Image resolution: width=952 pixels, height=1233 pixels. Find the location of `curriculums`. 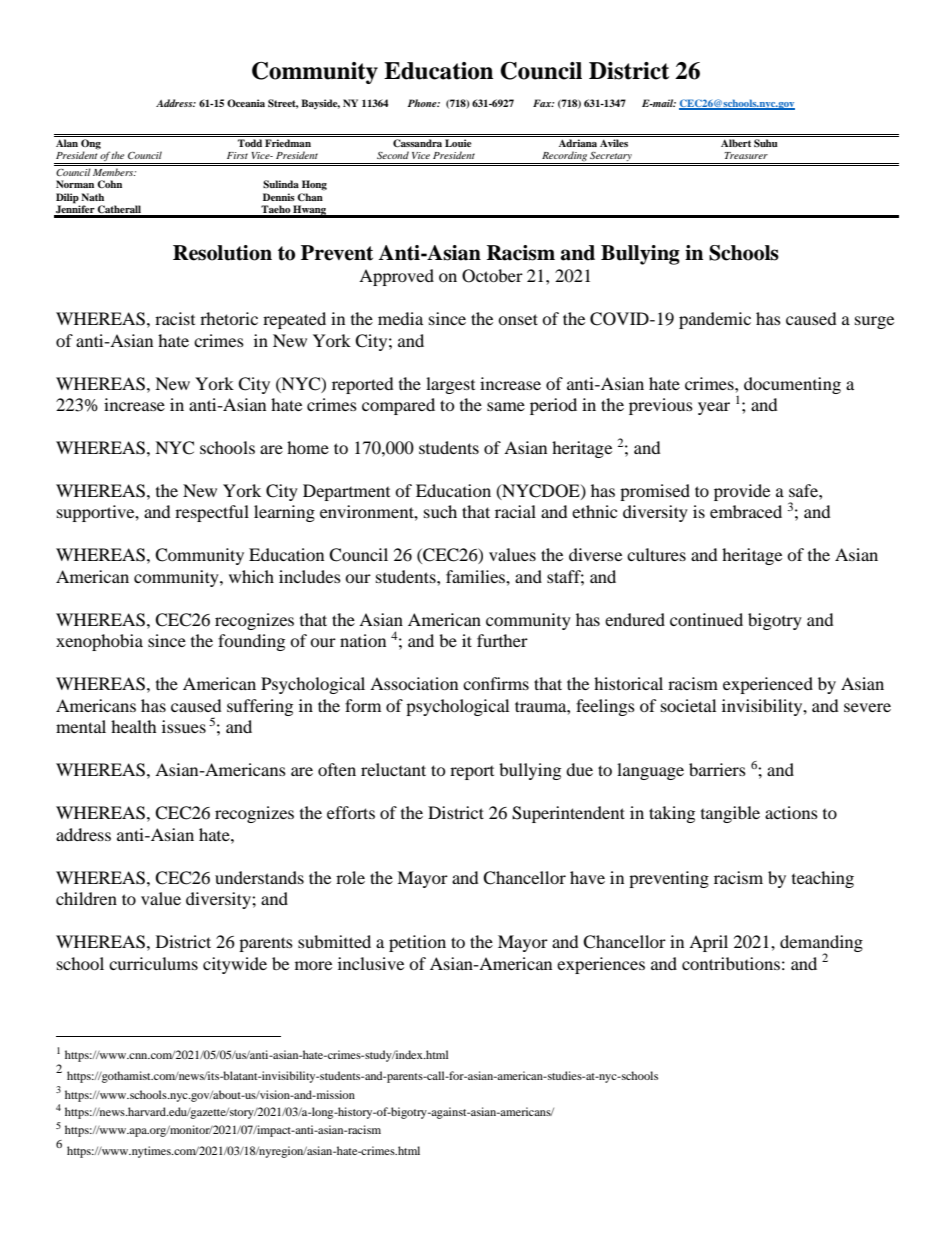

curriculums is located at coordinates (153, 963).
